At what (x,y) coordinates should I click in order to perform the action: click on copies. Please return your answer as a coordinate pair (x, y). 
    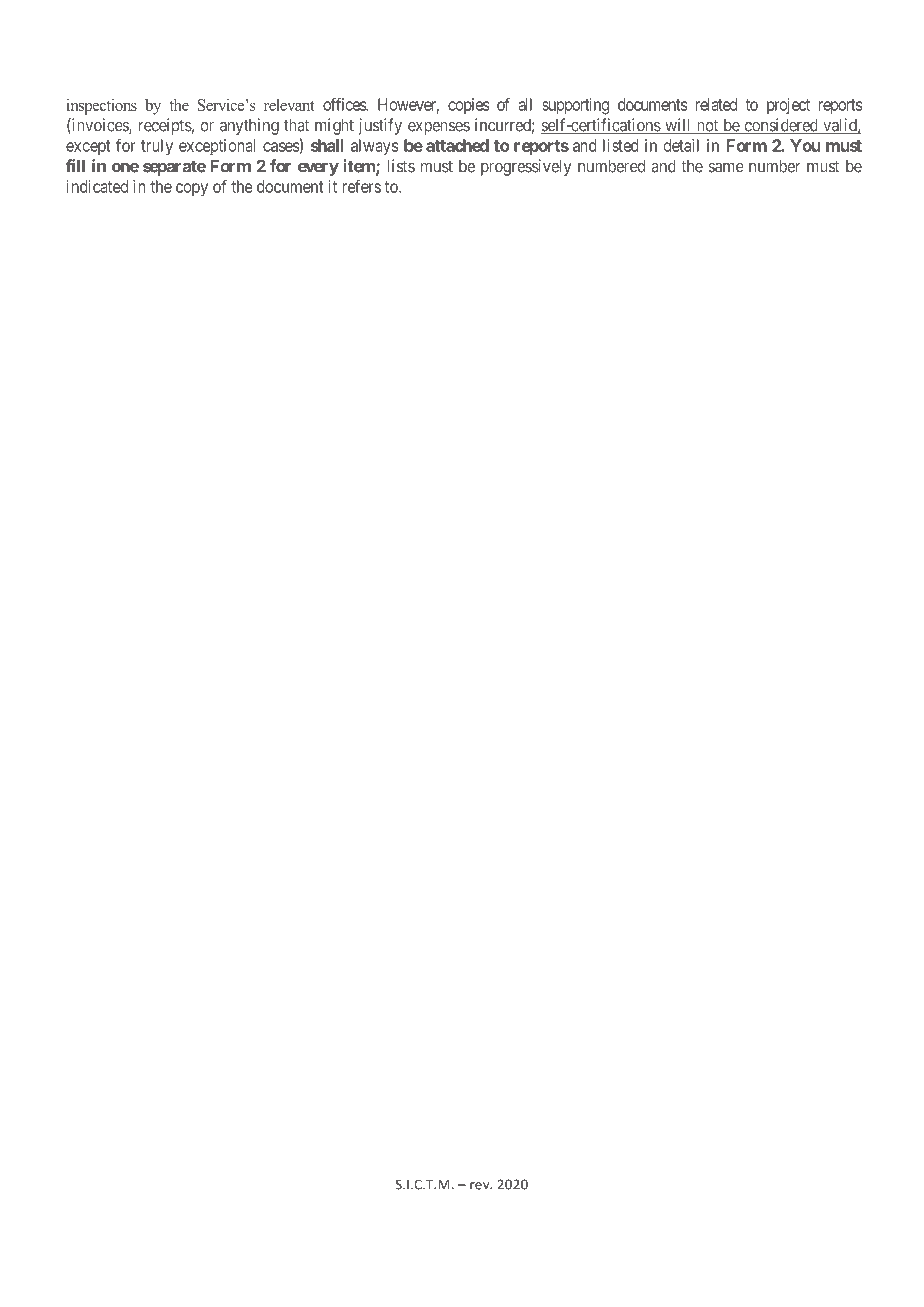
    Looking at the image, I should click on (468, 106).
